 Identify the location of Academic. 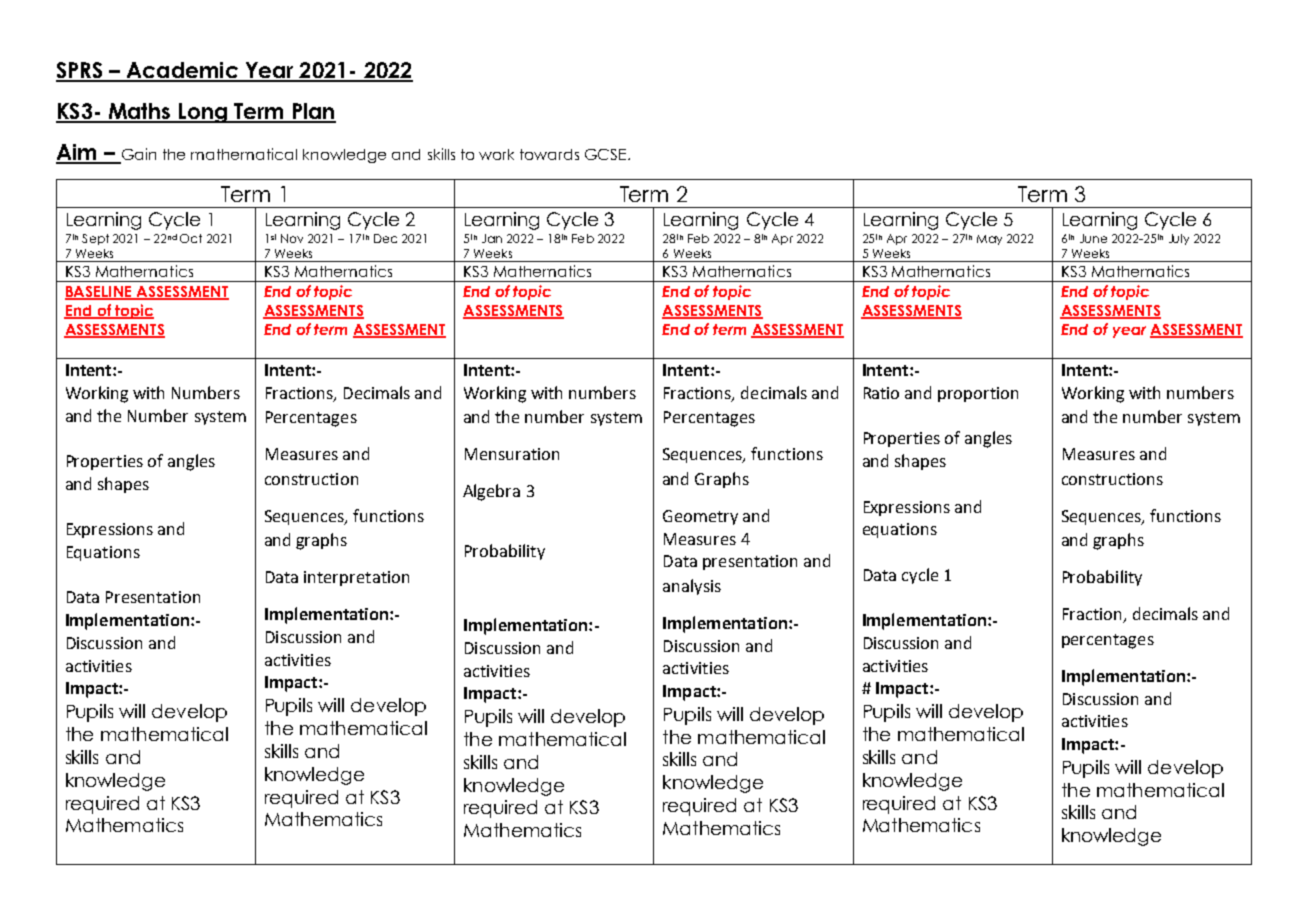
(182, 71).
